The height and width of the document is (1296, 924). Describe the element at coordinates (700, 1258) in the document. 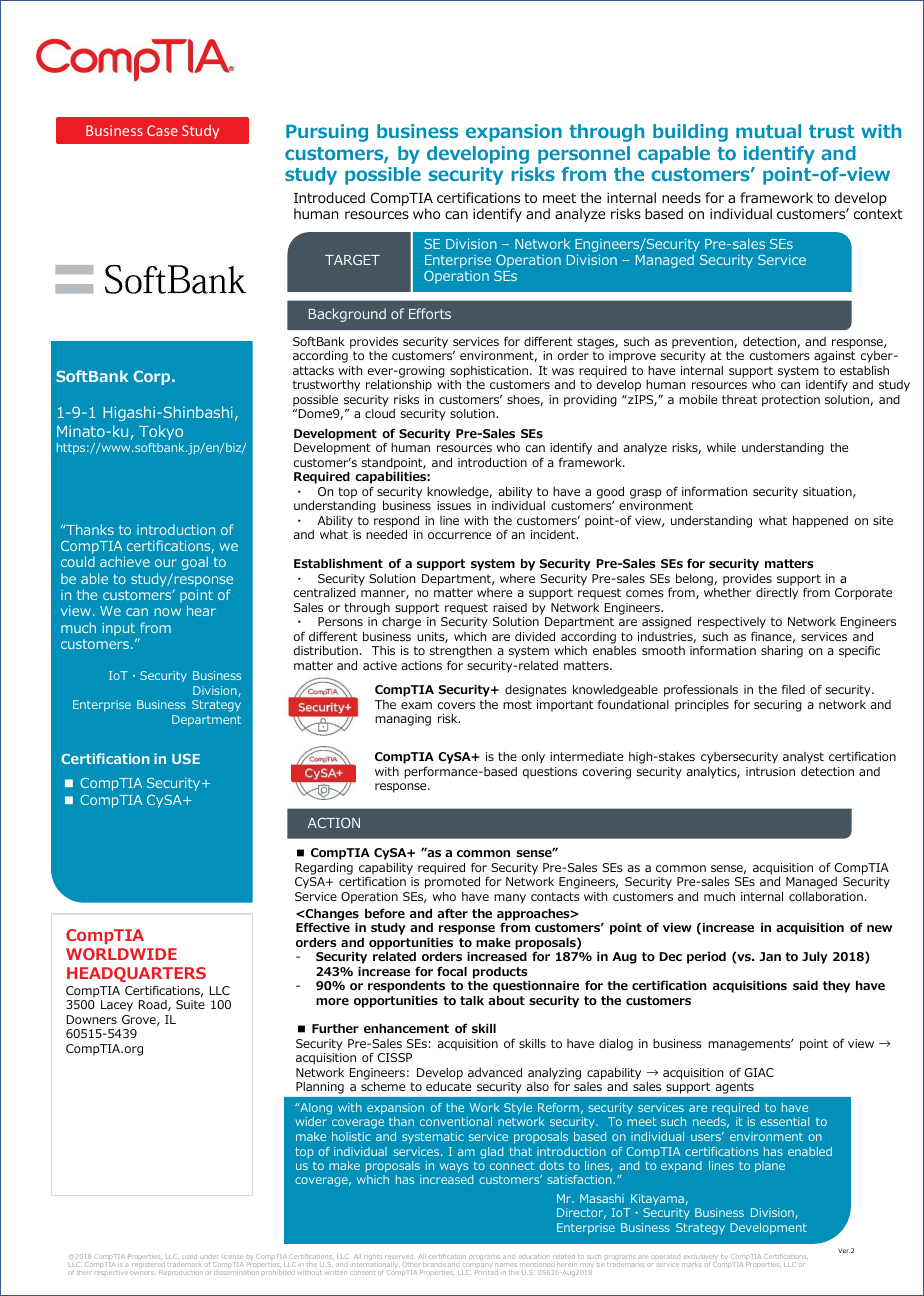

I see `exclusively` at that location.
